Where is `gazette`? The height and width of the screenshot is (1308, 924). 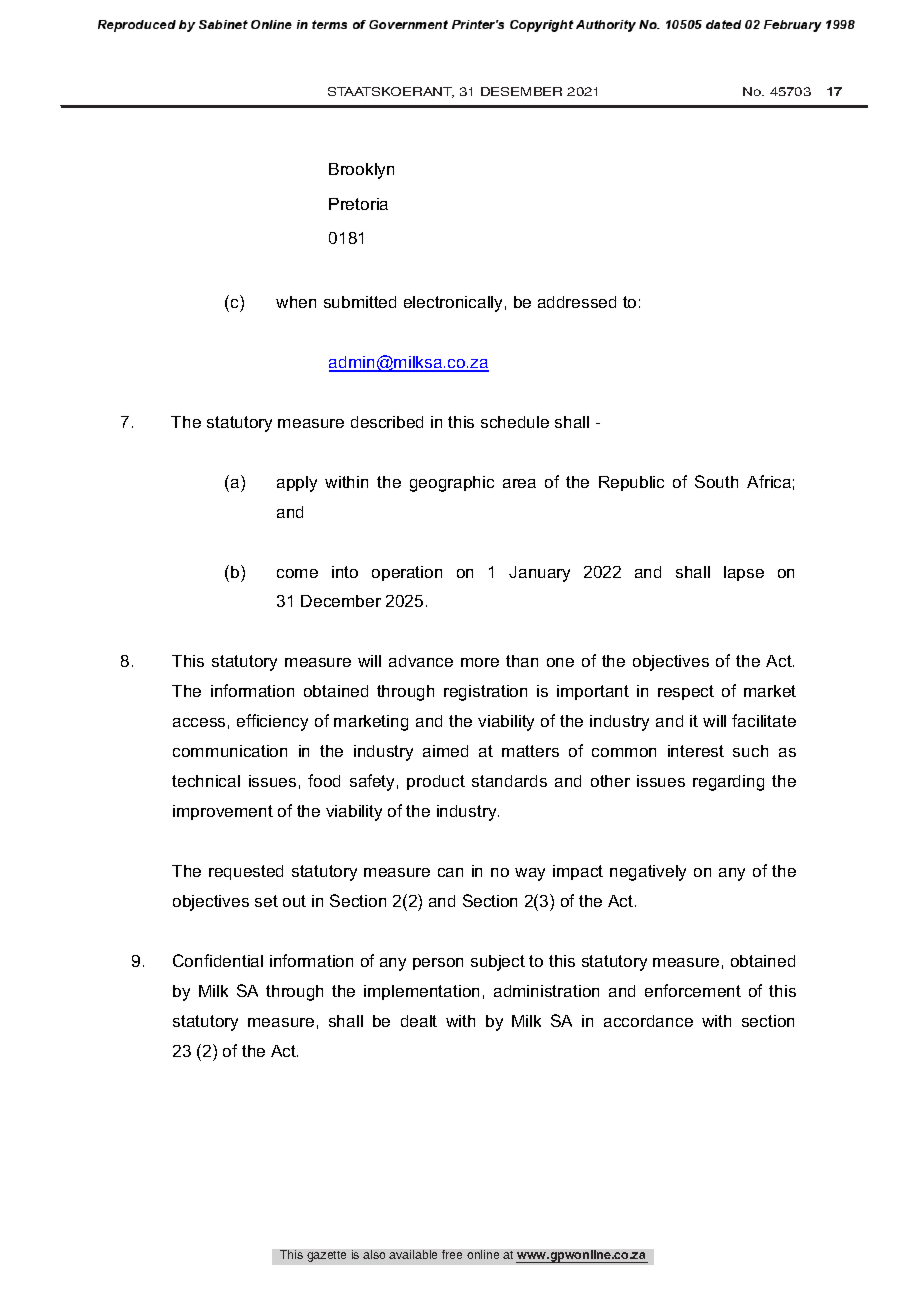 gazette is located at coordinates (326, 1256).
